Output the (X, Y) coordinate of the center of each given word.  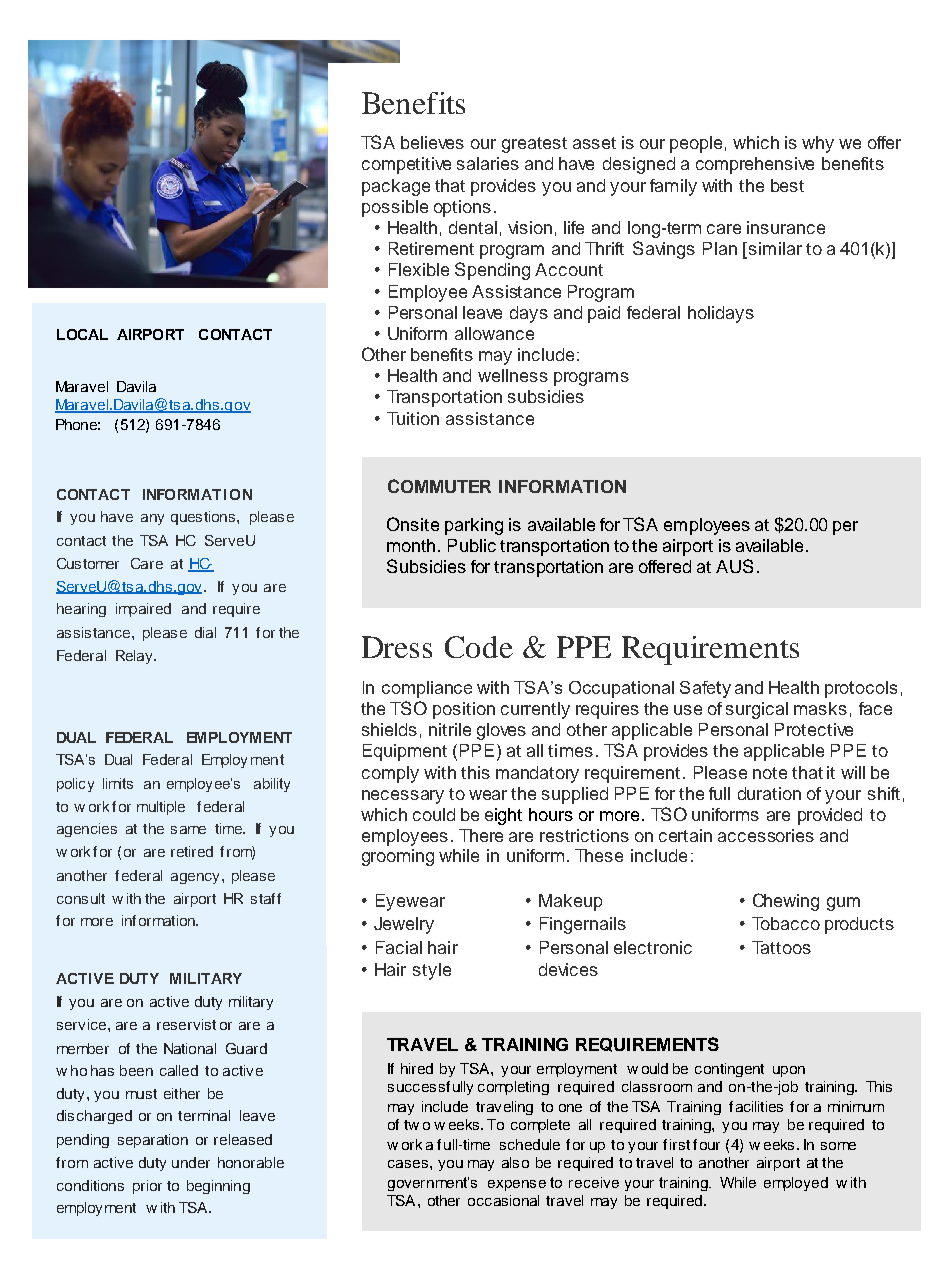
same (188, 830)
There (481, 835)
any (152, 519)
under (191, 1162)
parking (474, 526)
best (787, 185)
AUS (734, 566)
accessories (766, 835)
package (396, 187)
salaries (488, 163)
